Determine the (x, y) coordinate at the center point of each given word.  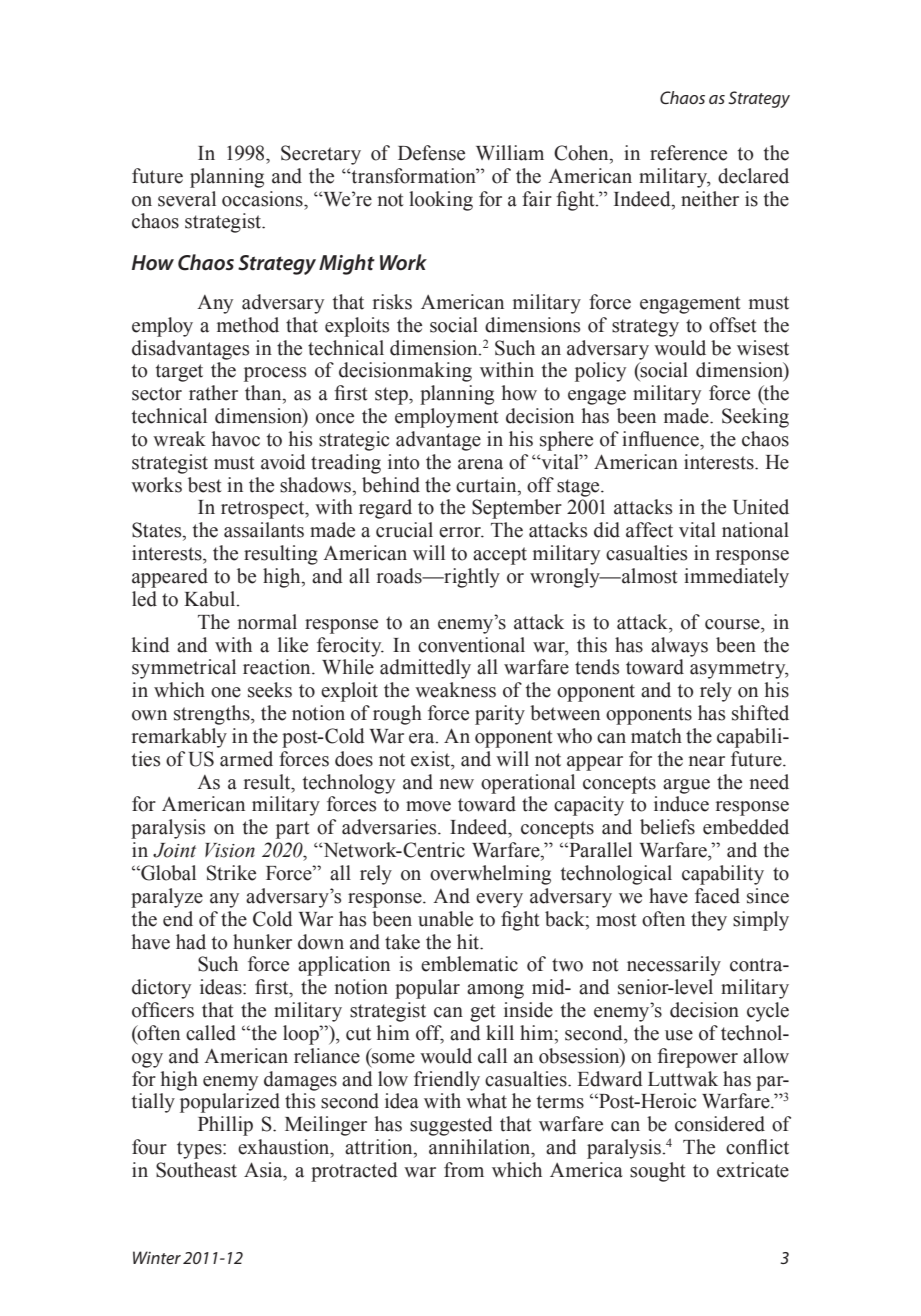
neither (710, 199)
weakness (455, 690)
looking (441, 201)
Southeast (196, 1170)
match (656, 736)
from (464, 1170)
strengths (213, 715)
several (187, 199)
